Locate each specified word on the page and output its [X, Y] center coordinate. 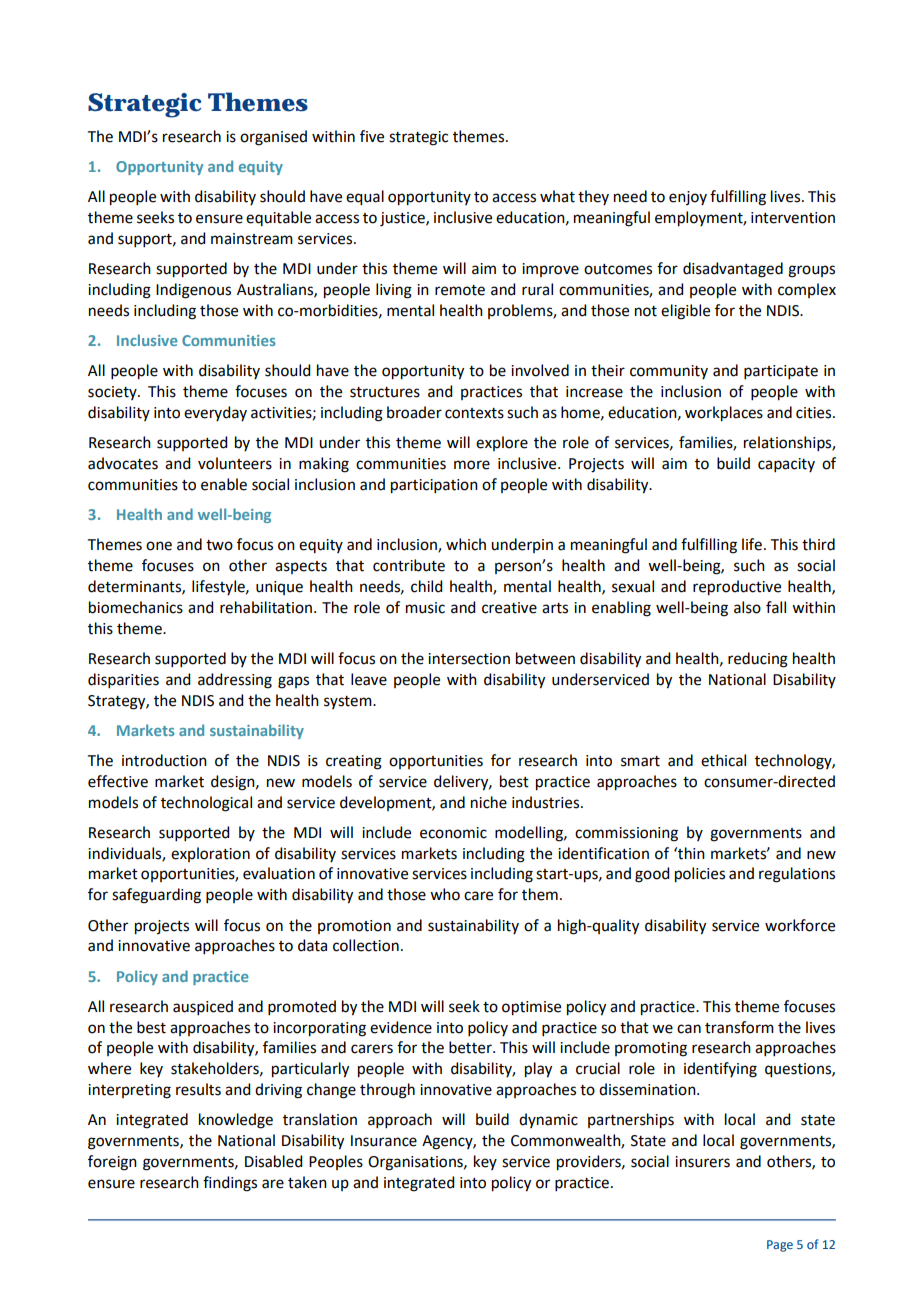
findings [230, 1184]
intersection [469, 659]
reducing [758, 660]
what [557, 196]
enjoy [688, 198]
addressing [235, 681]
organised [273, 138]
